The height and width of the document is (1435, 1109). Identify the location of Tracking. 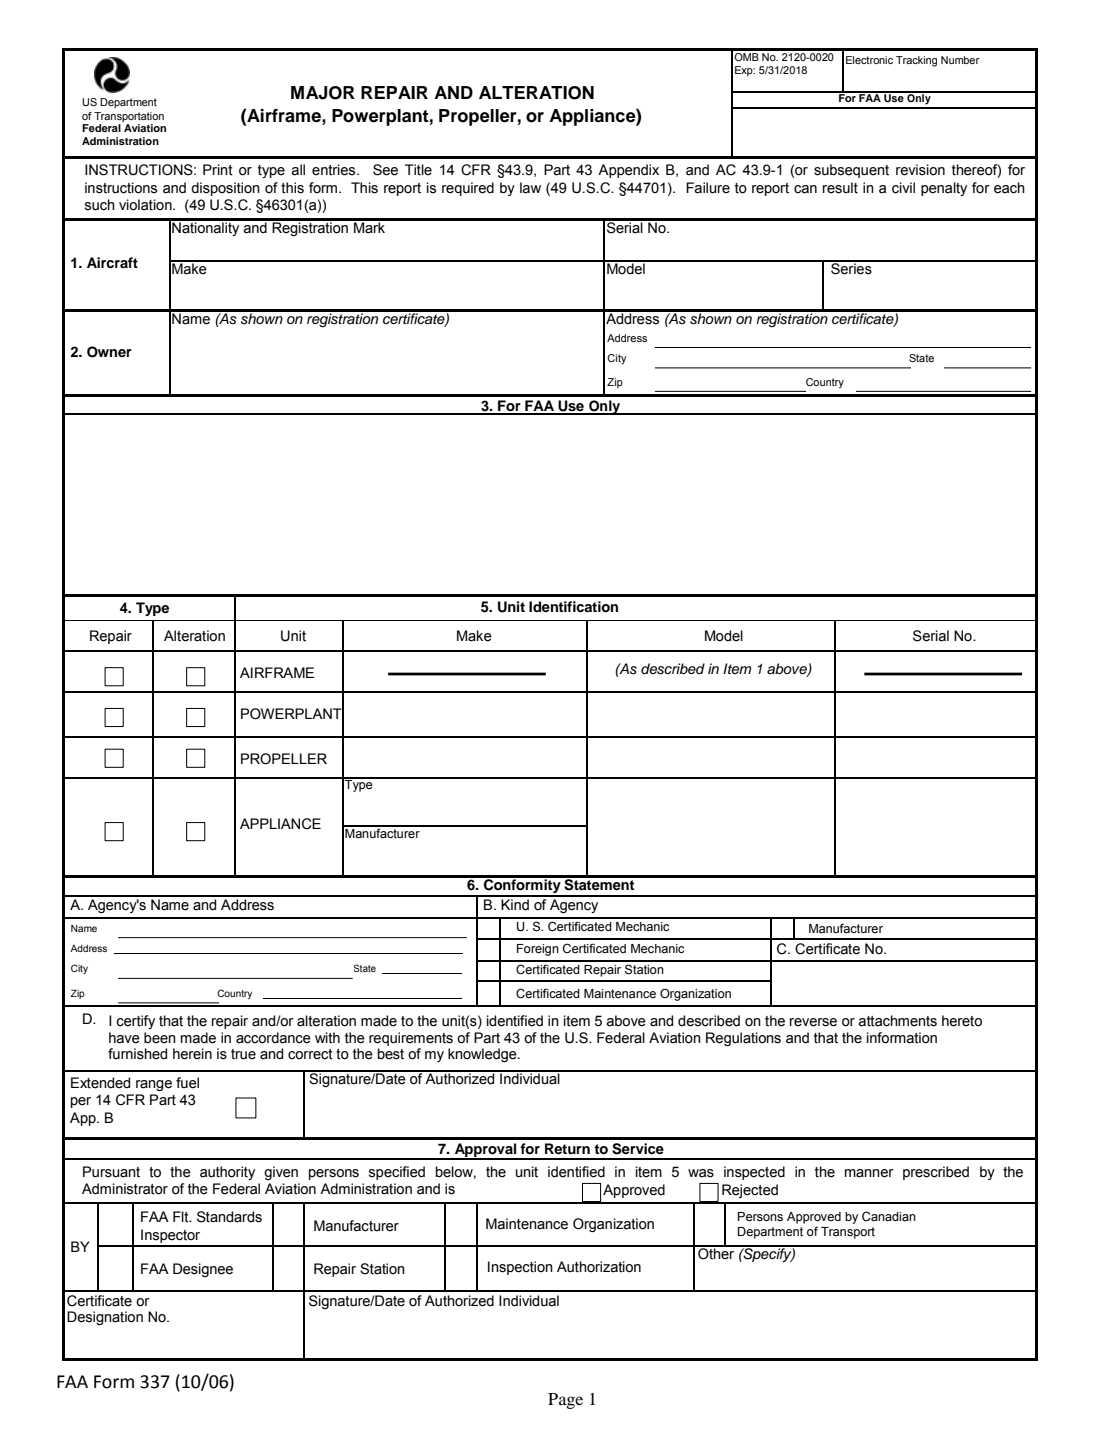
(916, 61).
